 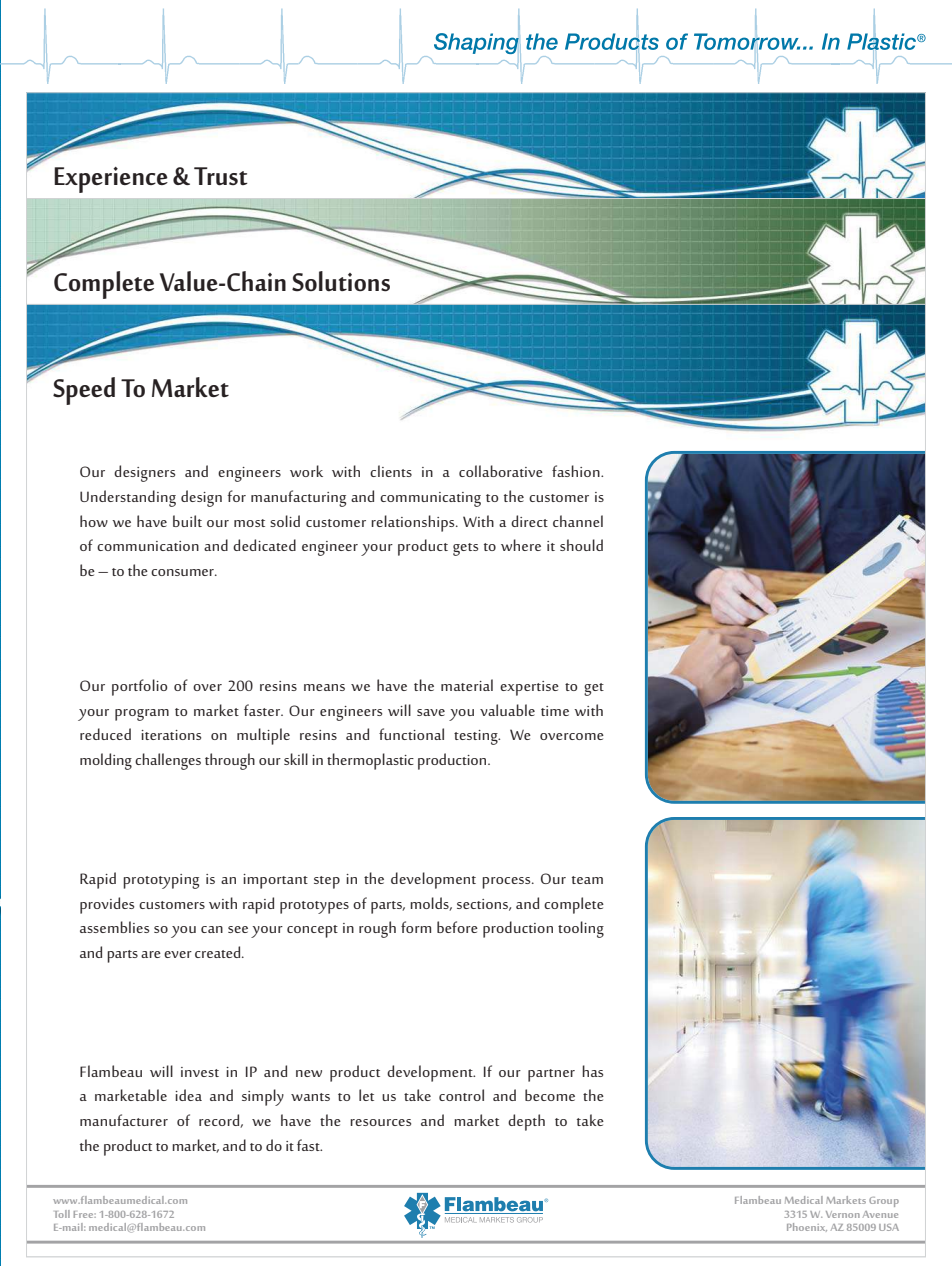 What do you see at coordinates (507, 710) in the image?
I see `valuable` at bounding box center [507, 710].
